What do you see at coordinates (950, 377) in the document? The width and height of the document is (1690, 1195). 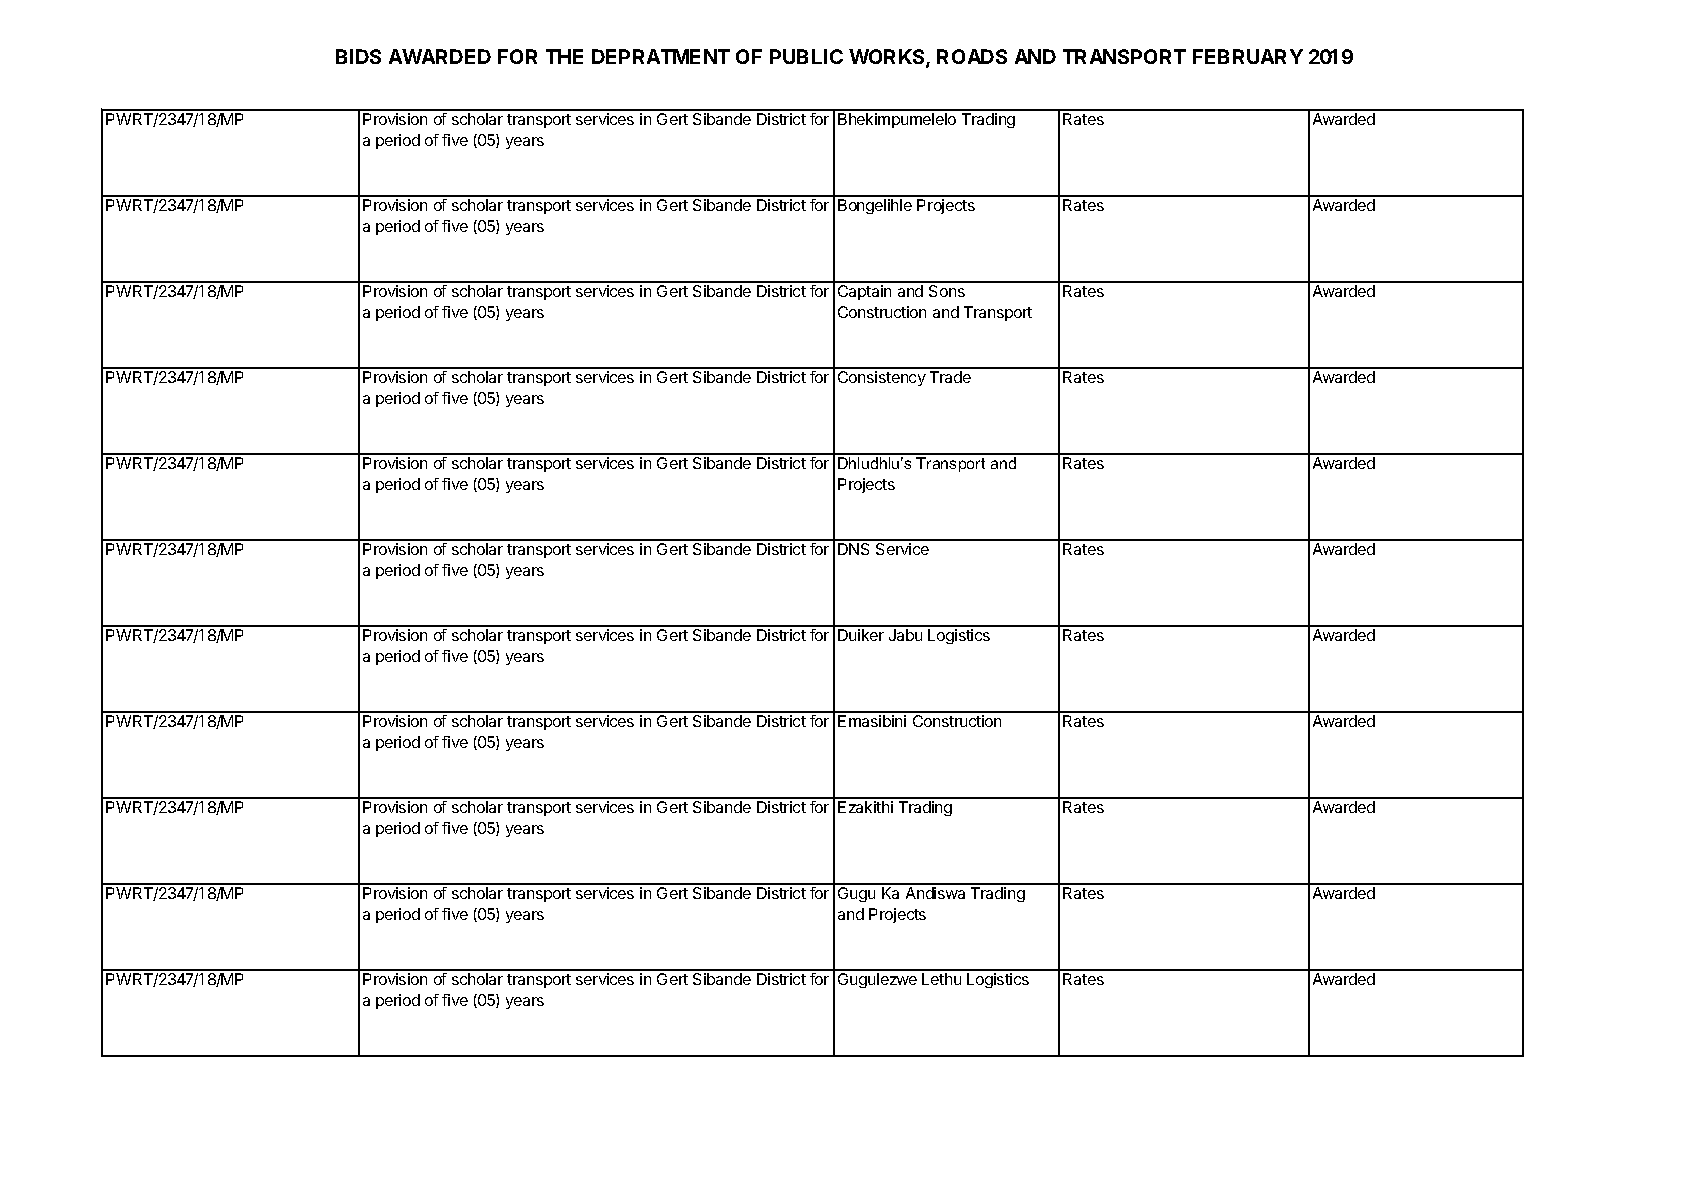 I see `Trade` at bounding box center [950, 377].
